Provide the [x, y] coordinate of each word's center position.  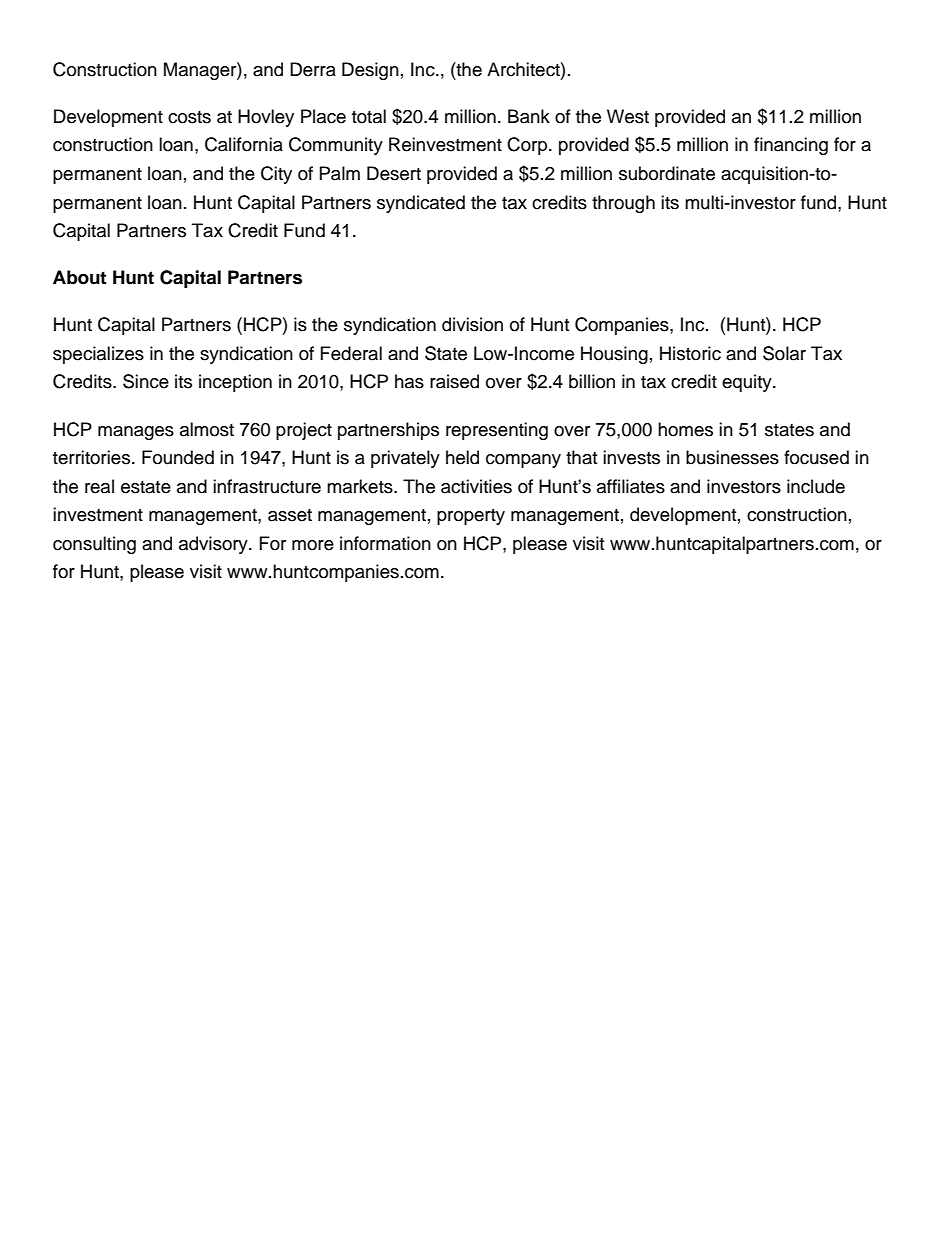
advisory [214, 545]
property [471, 517]
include [816, 486]
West [628, 116]
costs [189, 117]
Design [370, 71]
